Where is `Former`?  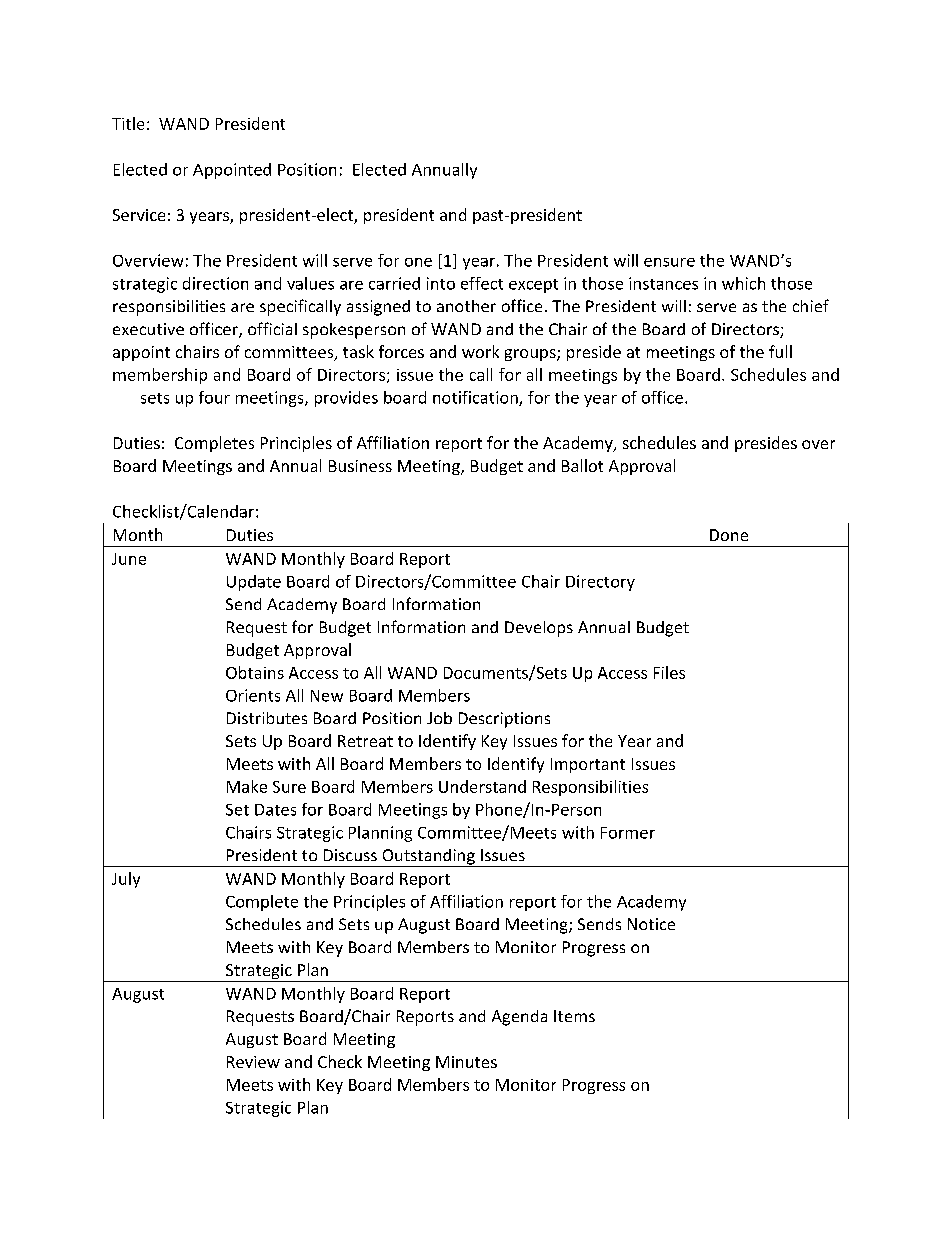 Former is located at coordinates (628, 833).
